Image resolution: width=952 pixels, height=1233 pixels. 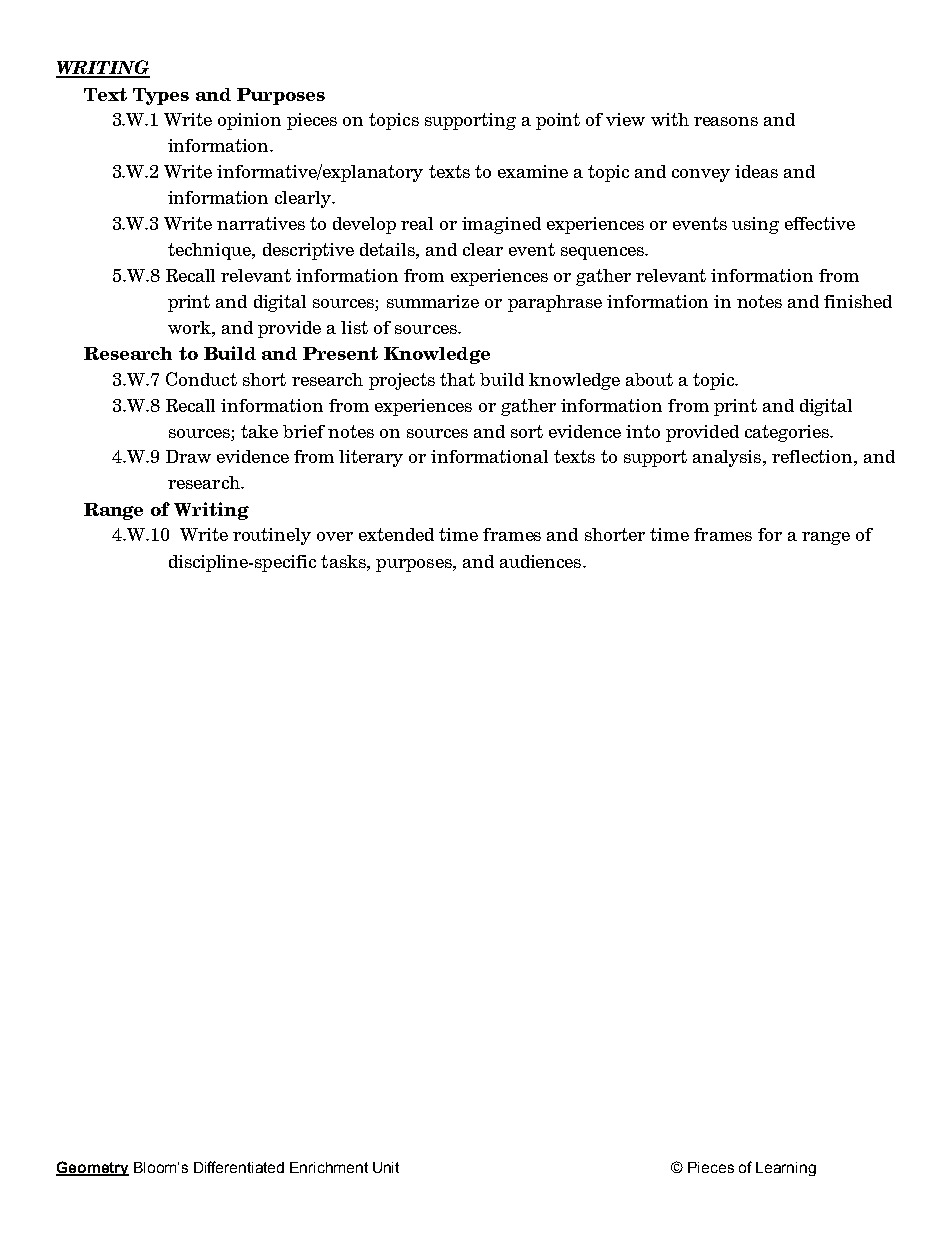 I want to click on point, so click(x=558, y=121).
